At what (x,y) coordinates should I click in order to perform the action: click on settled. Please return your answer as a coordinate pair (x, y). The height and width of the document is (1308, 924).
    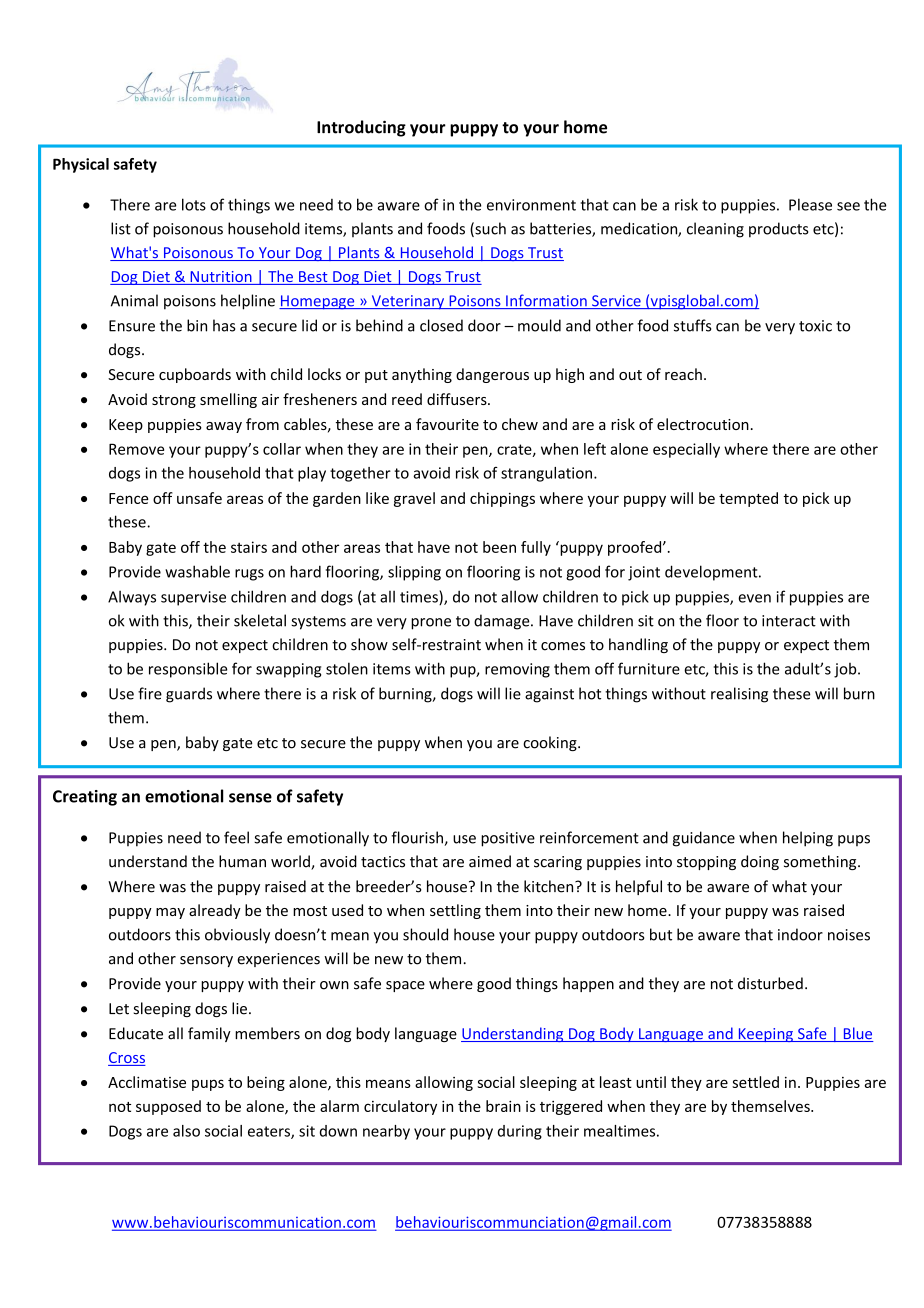
    Looking at the image, I should click on (755, 1082).
